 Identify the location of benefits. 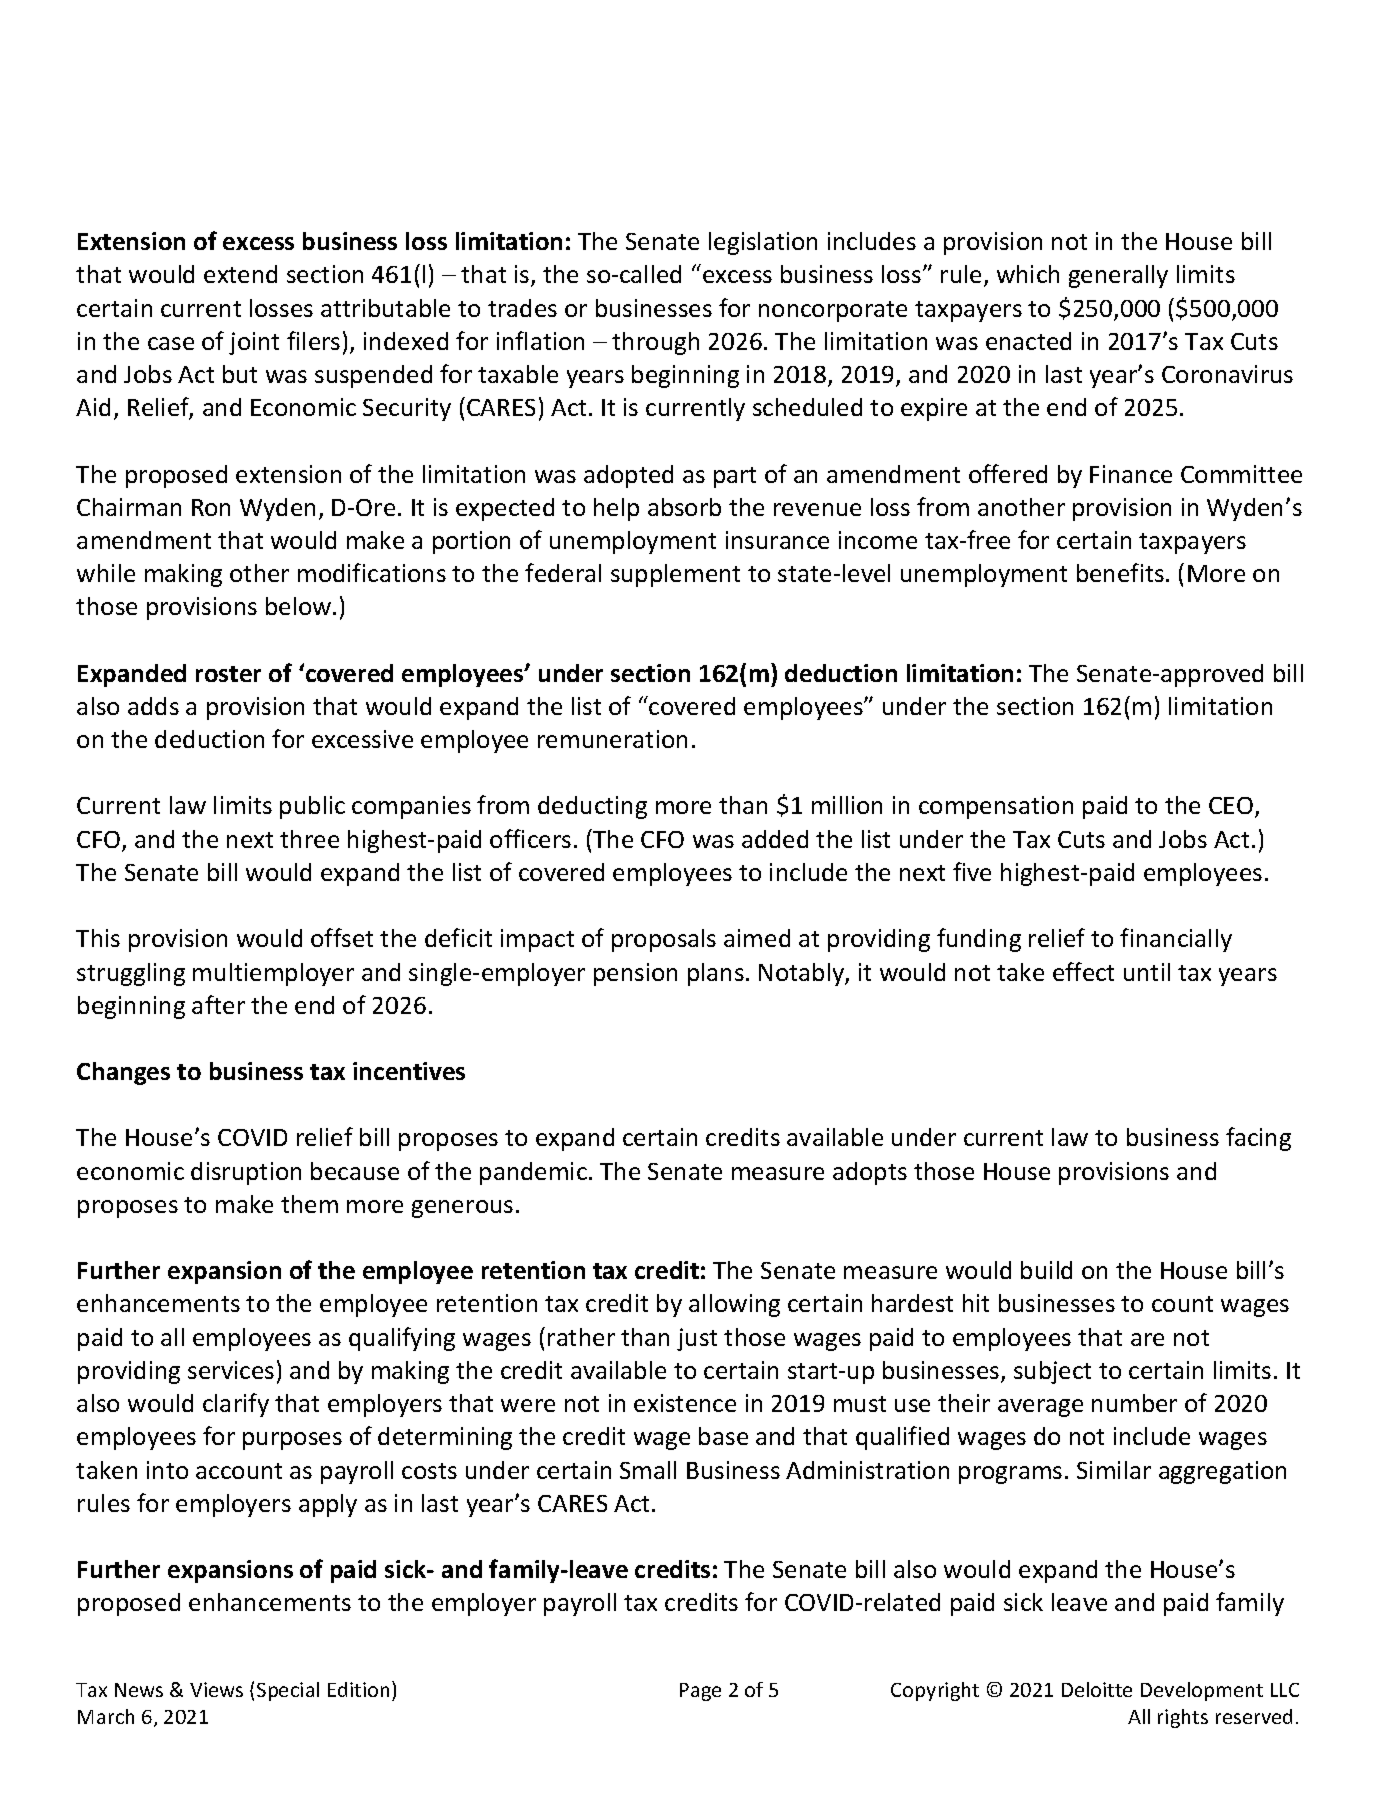
(1122, 572).
